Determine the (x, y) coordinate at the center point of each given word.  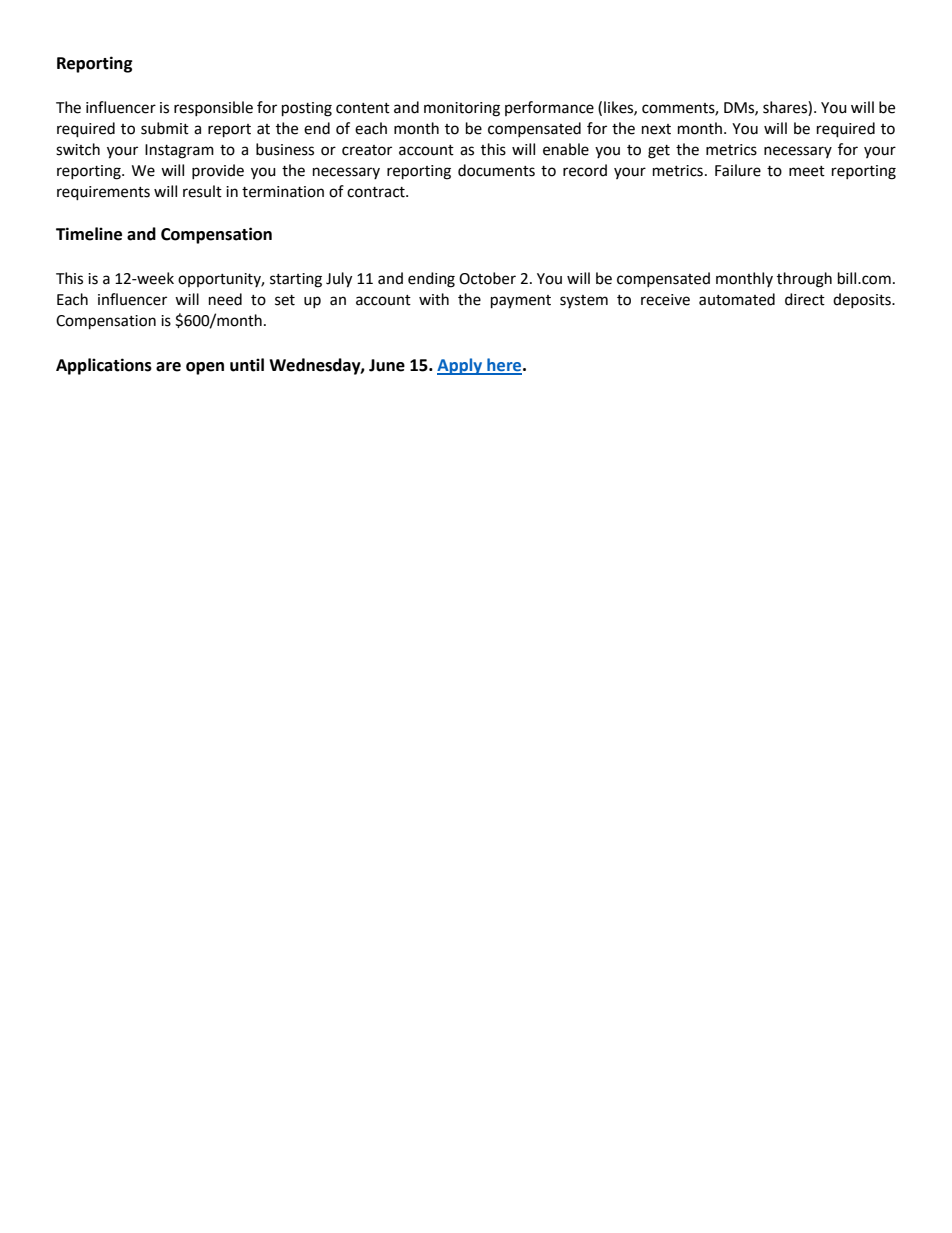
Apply (461, 366)
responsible (213, 108)
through (804, 280)
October (487, 278)
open (205, 368)
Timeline (89, 234)
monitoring (462, 109)
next (656, 129)
